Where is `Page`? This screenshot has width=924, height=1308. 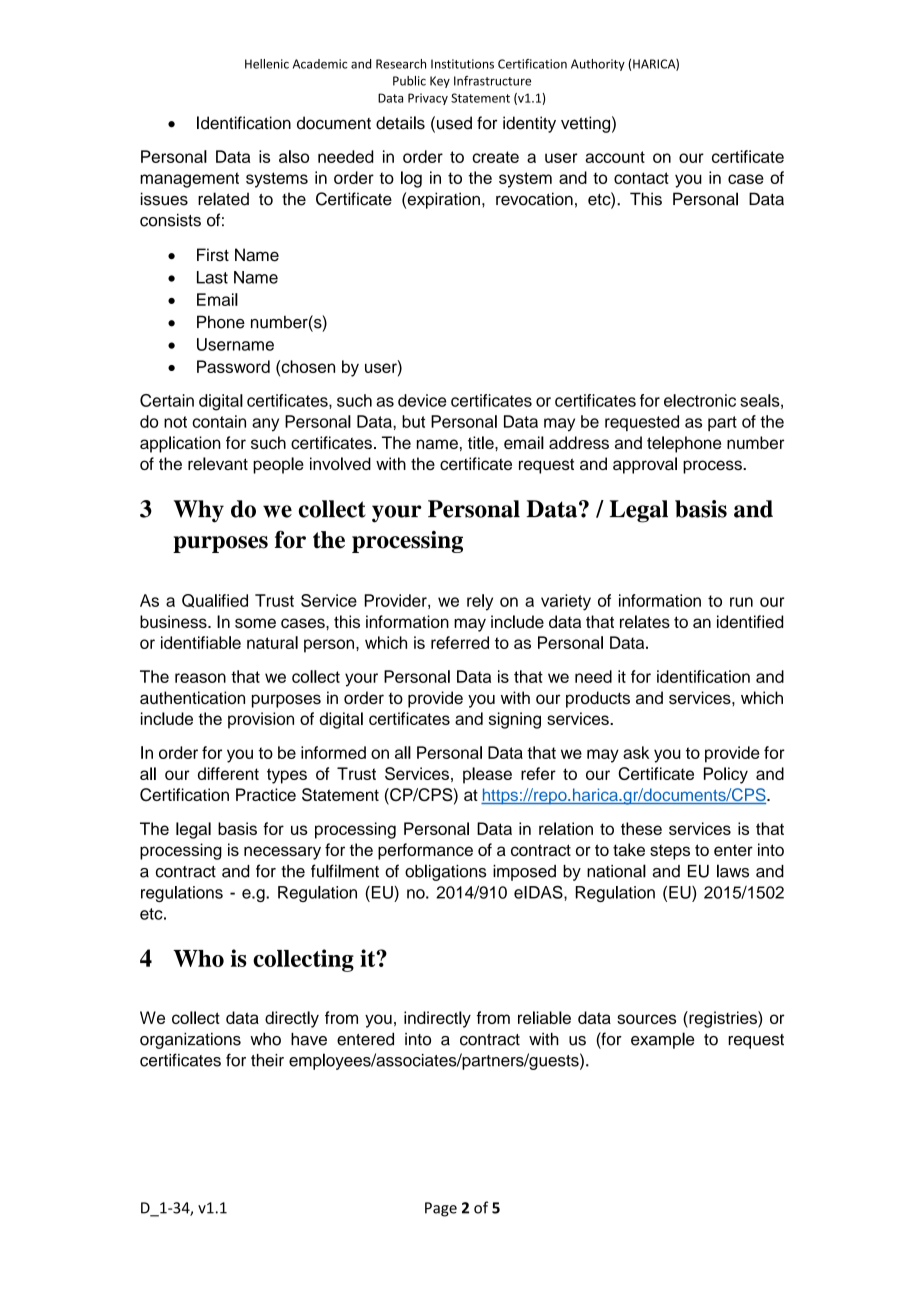 Page is located at coordinates (441, 1209).
